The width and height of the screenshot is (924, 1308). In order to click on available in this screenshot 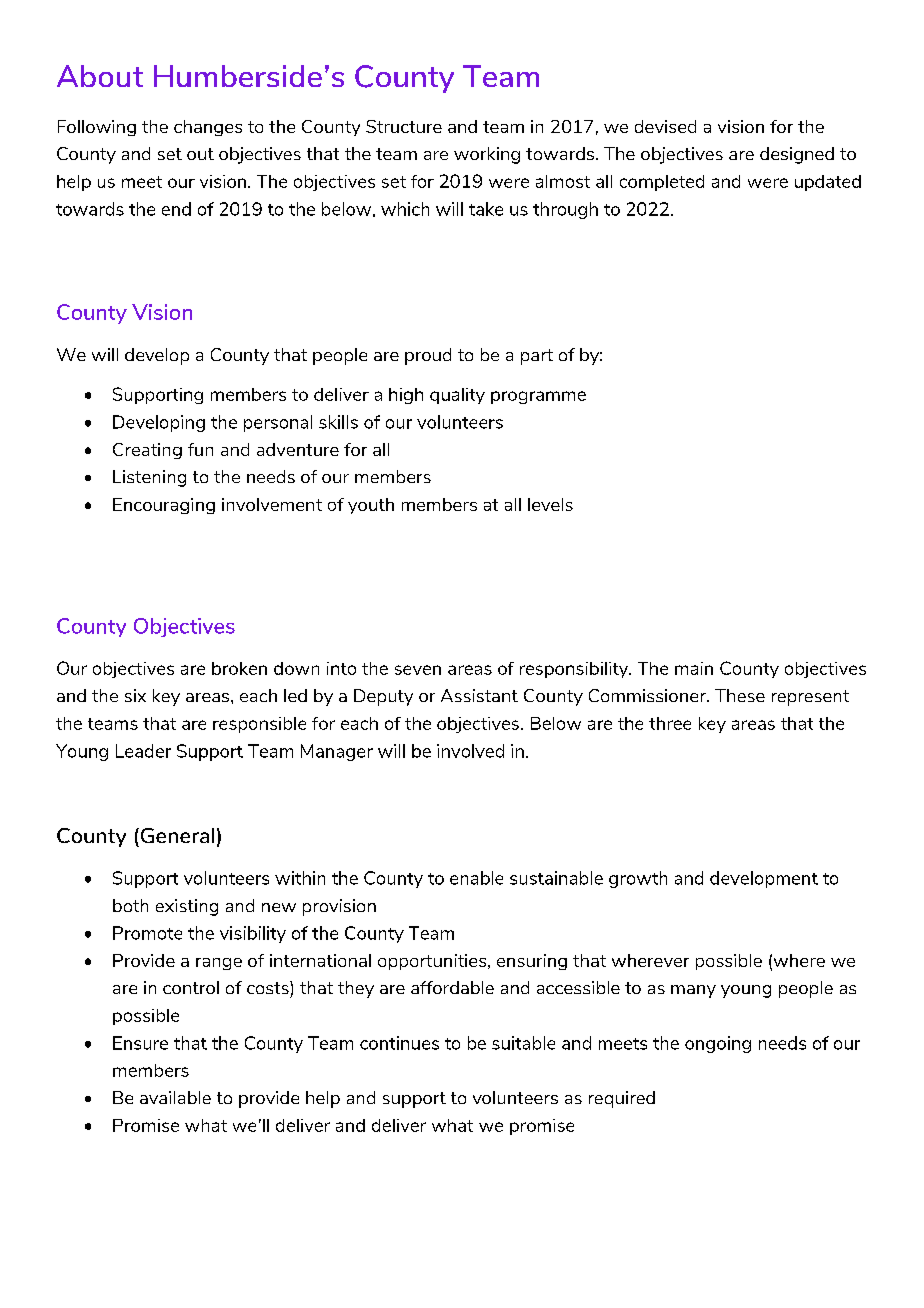, I will do `click(175, 1097)`.
